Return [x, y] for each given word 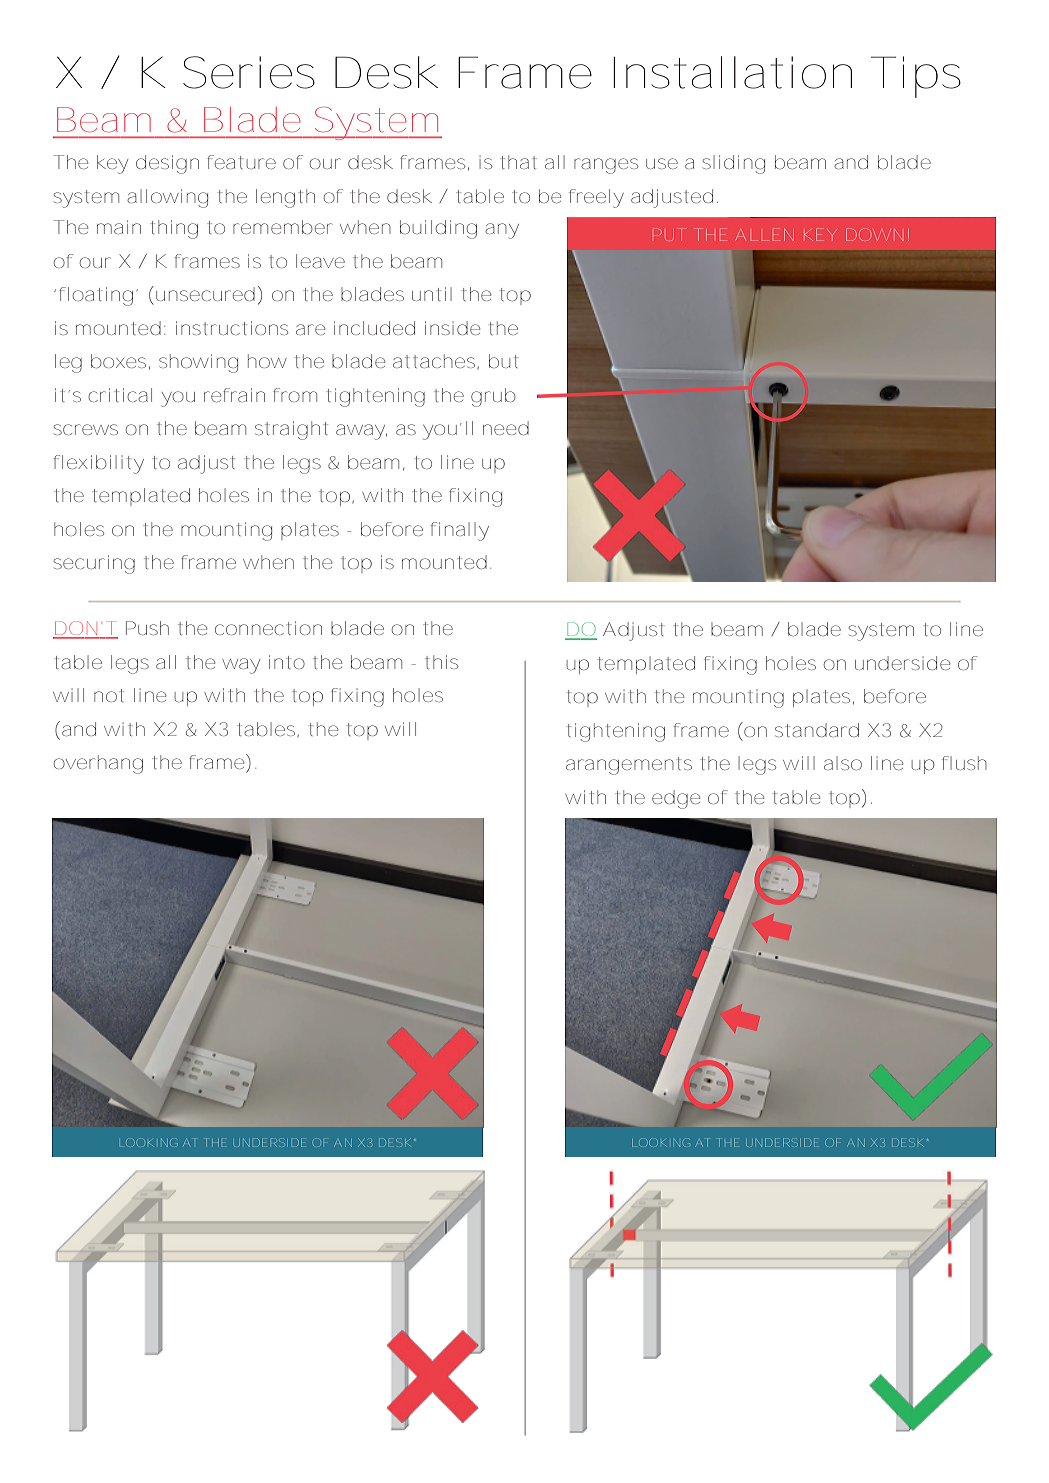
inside [452, 328]
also [843, 763]
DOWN [874, 235]
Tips [916, 77]
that [518, 162]
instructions [232, 328]
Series [249, 72]
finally [459, 531]
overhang [98, 764]
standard [817, 730]
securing [94, 564]
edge [676, 799]
